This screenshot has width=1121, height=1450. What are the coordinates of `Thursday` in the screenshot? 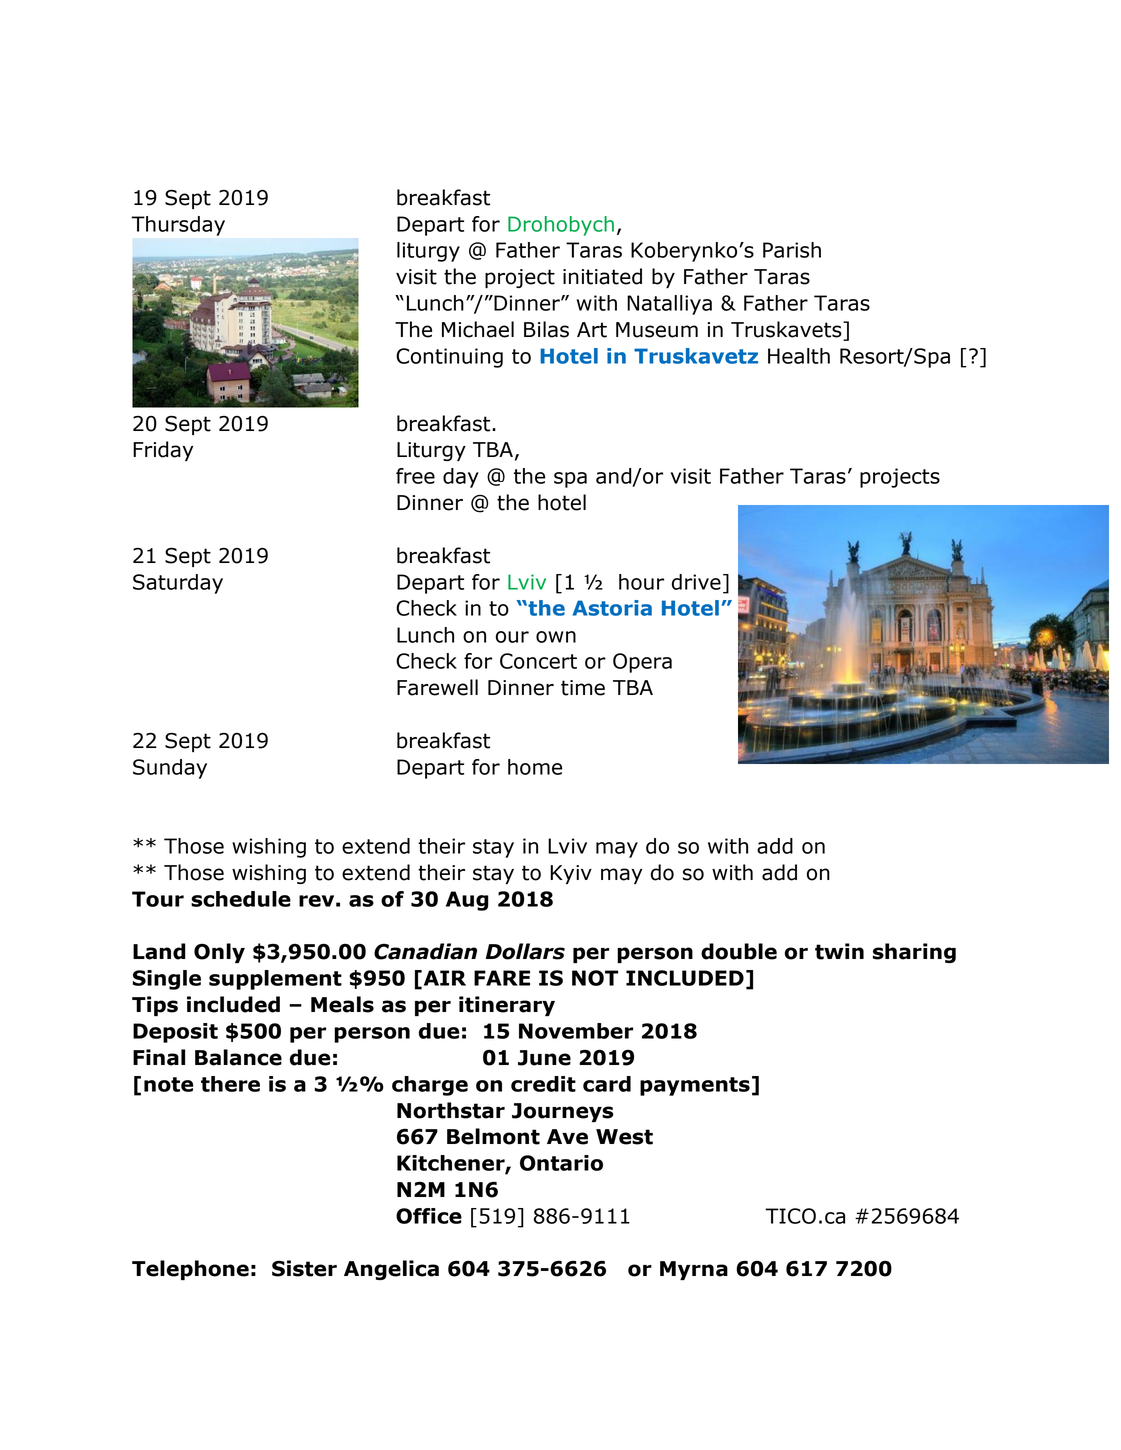 It's located at (178, 226).
